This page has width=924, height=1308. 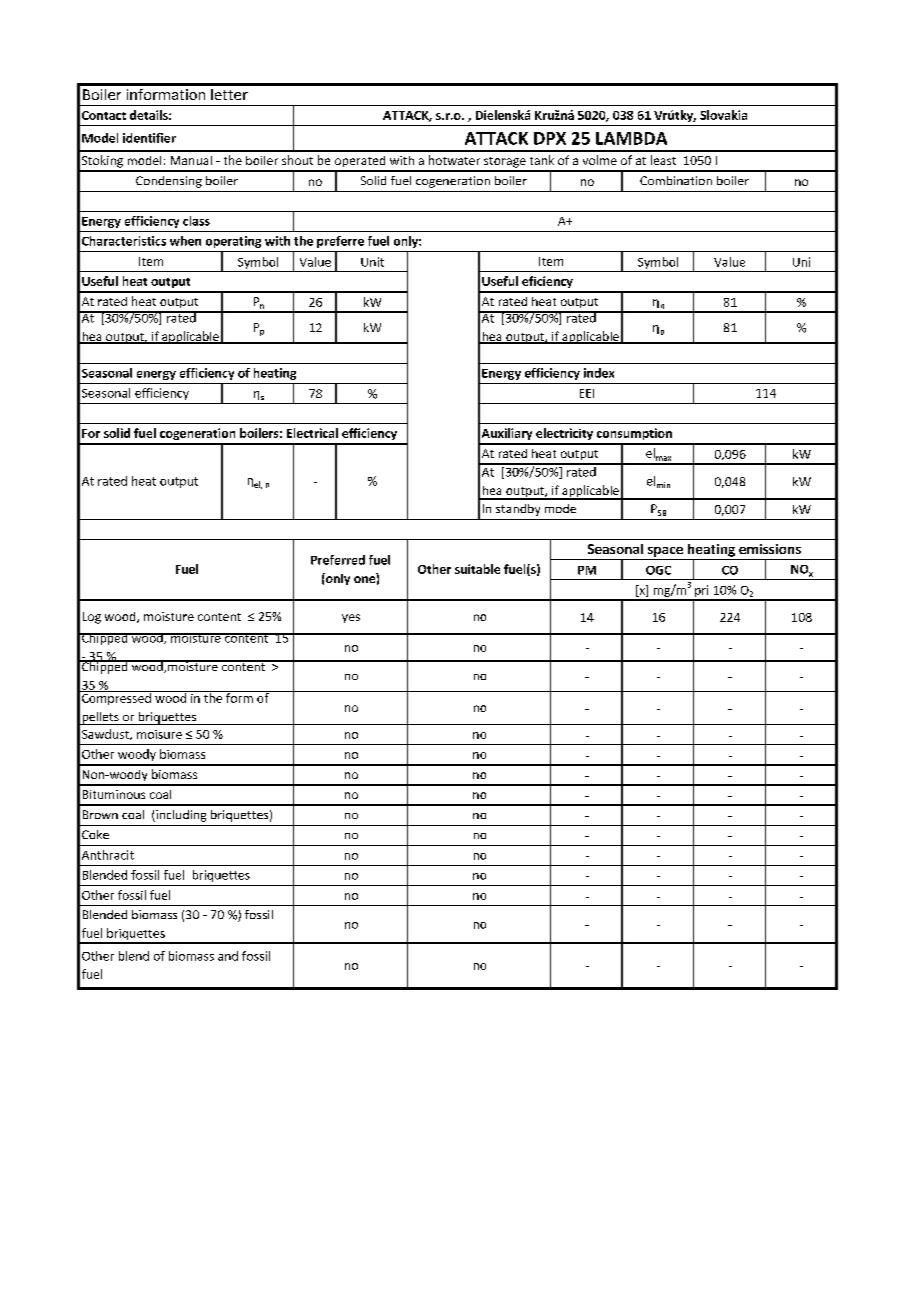 I want to click on identifier, so click(x=149, y=138).
